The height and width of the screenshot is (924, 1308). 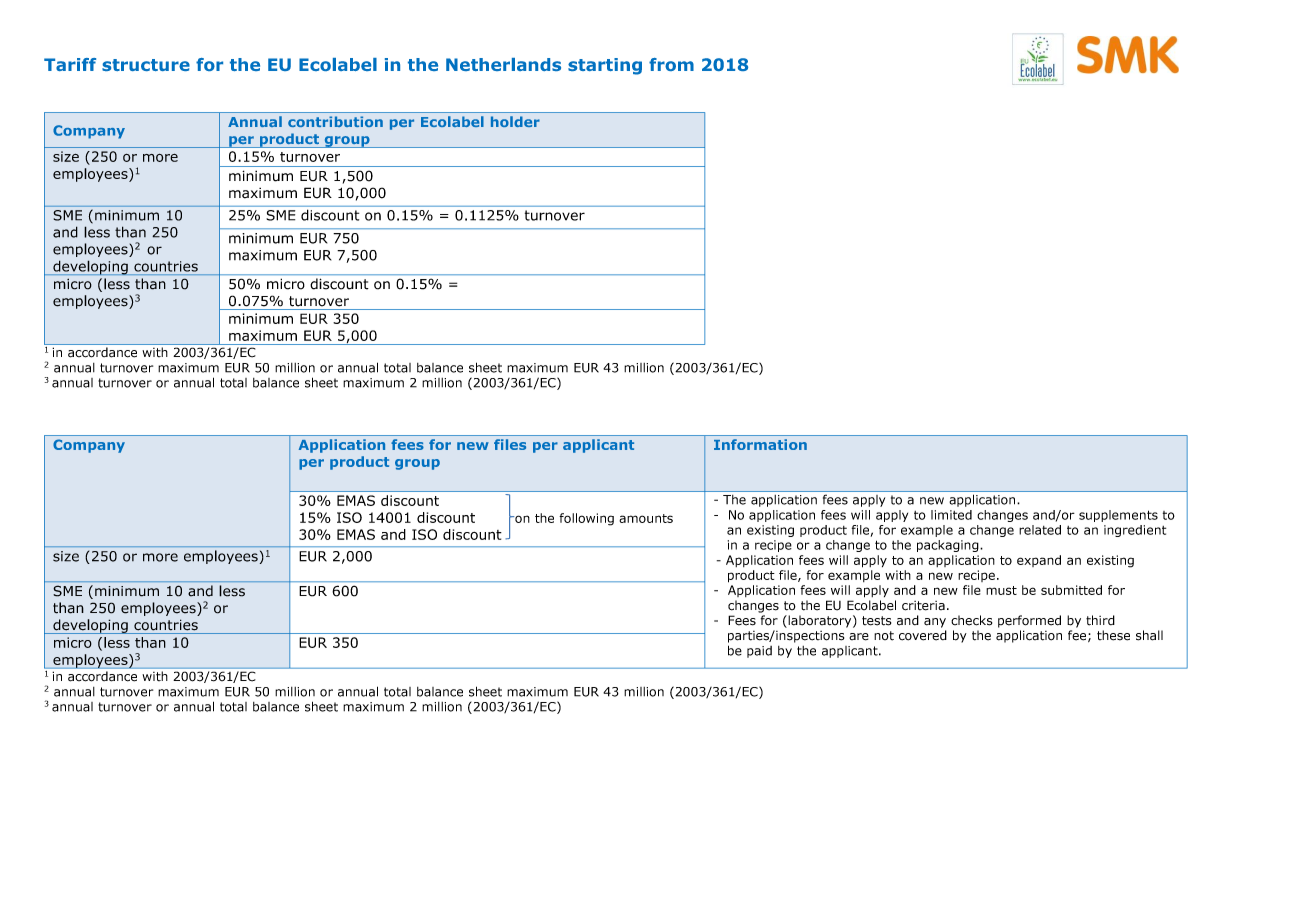 I want to click on limited, so click(x=951, y=515).
